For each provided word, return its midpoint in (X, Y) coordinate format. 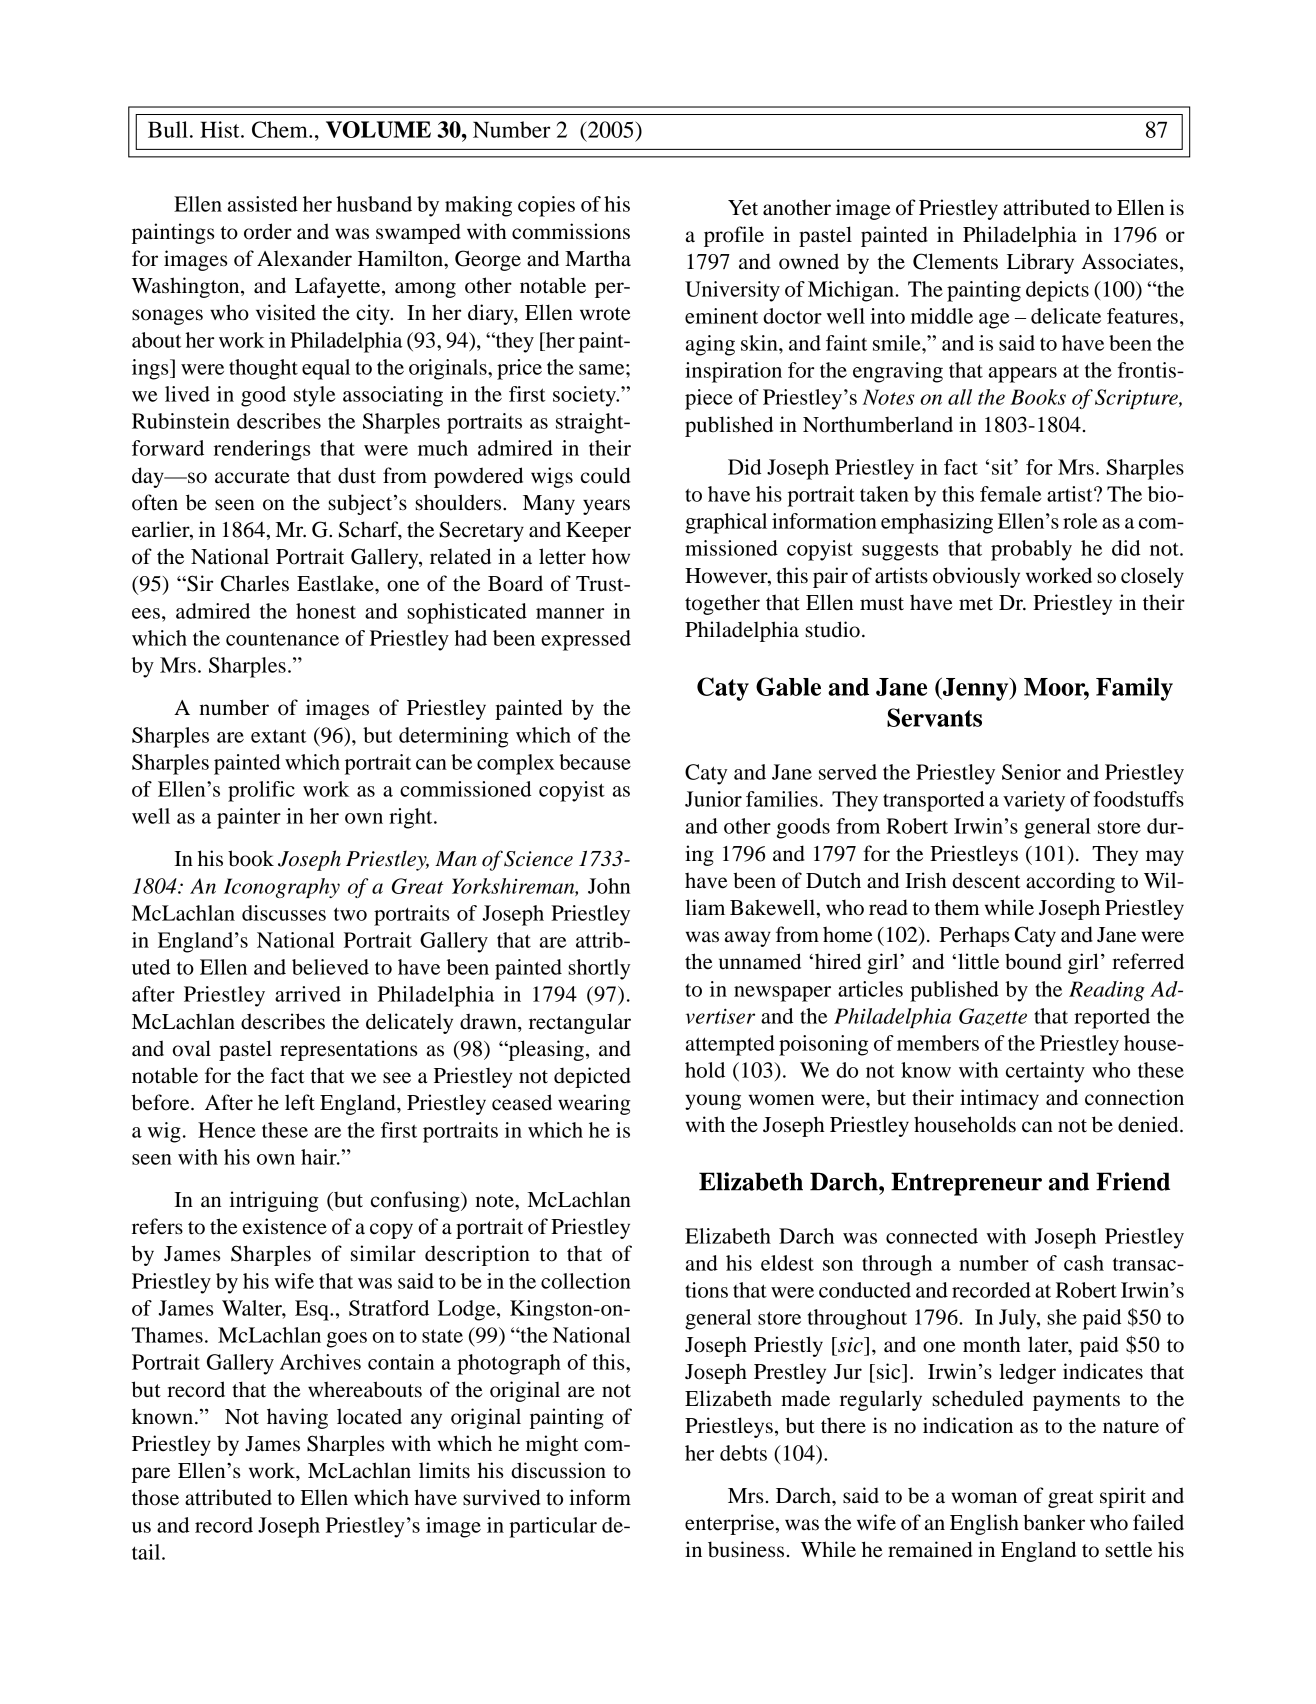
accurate (252, 477)
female (1011, 494)
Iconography (282, 888)
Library (1040, 263)
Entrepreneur (966, 1184)
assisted (263, 204)
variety (1034, 801)
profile (734, 236)
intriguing (274, 1201)
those (155, 1497)
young (713, 1102)
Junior (713, 799)
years (606, 507)
